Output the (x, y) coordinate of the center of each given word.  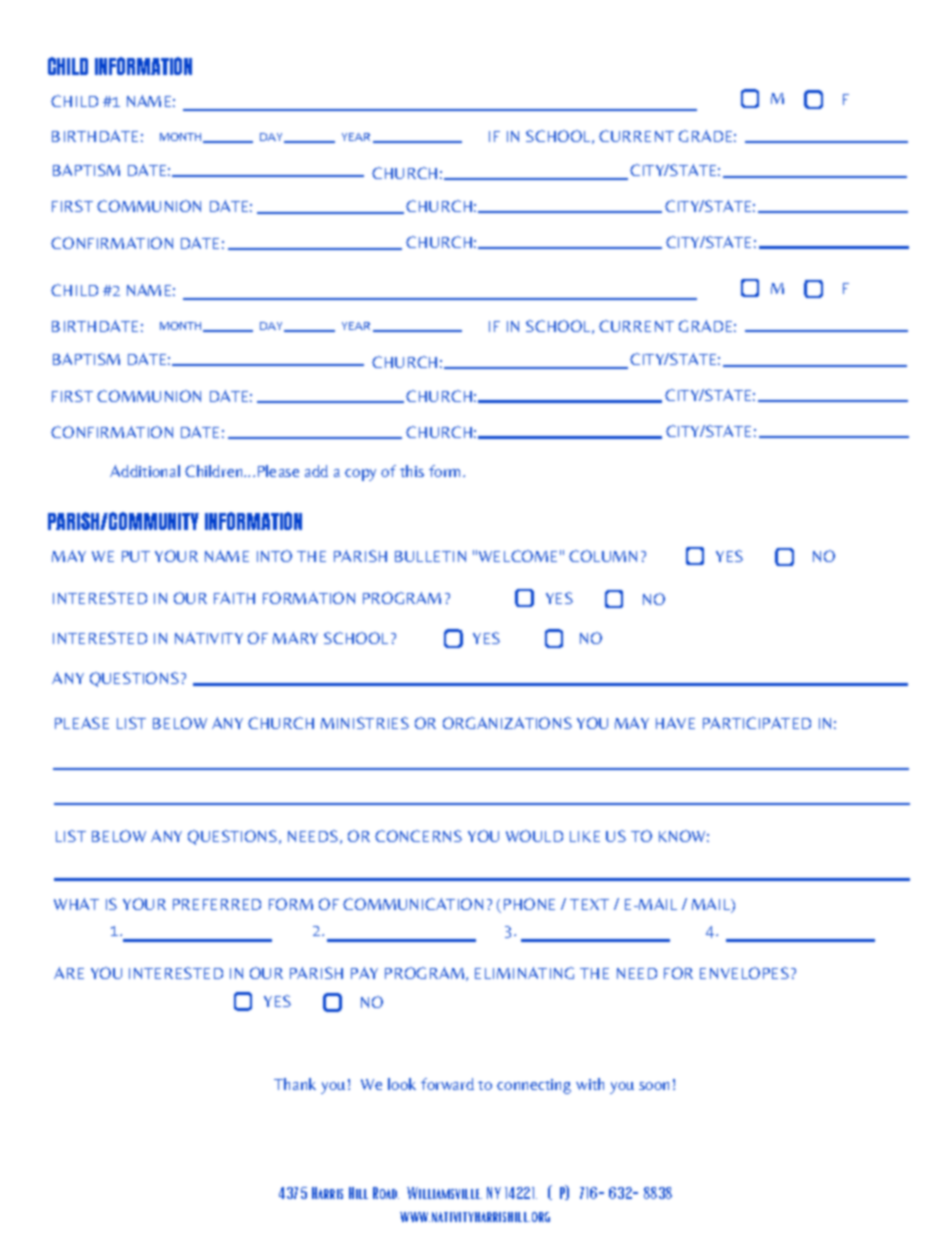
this (412, 471)
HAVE (675, 723)
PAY (364, 973)
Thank (295, 1084)
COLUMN (603, 556)
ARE (69, 973)
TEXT (589, 904)
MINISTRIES (365, 723)
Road (386, 1193)
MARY (295, 638)
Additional (145, 471)
